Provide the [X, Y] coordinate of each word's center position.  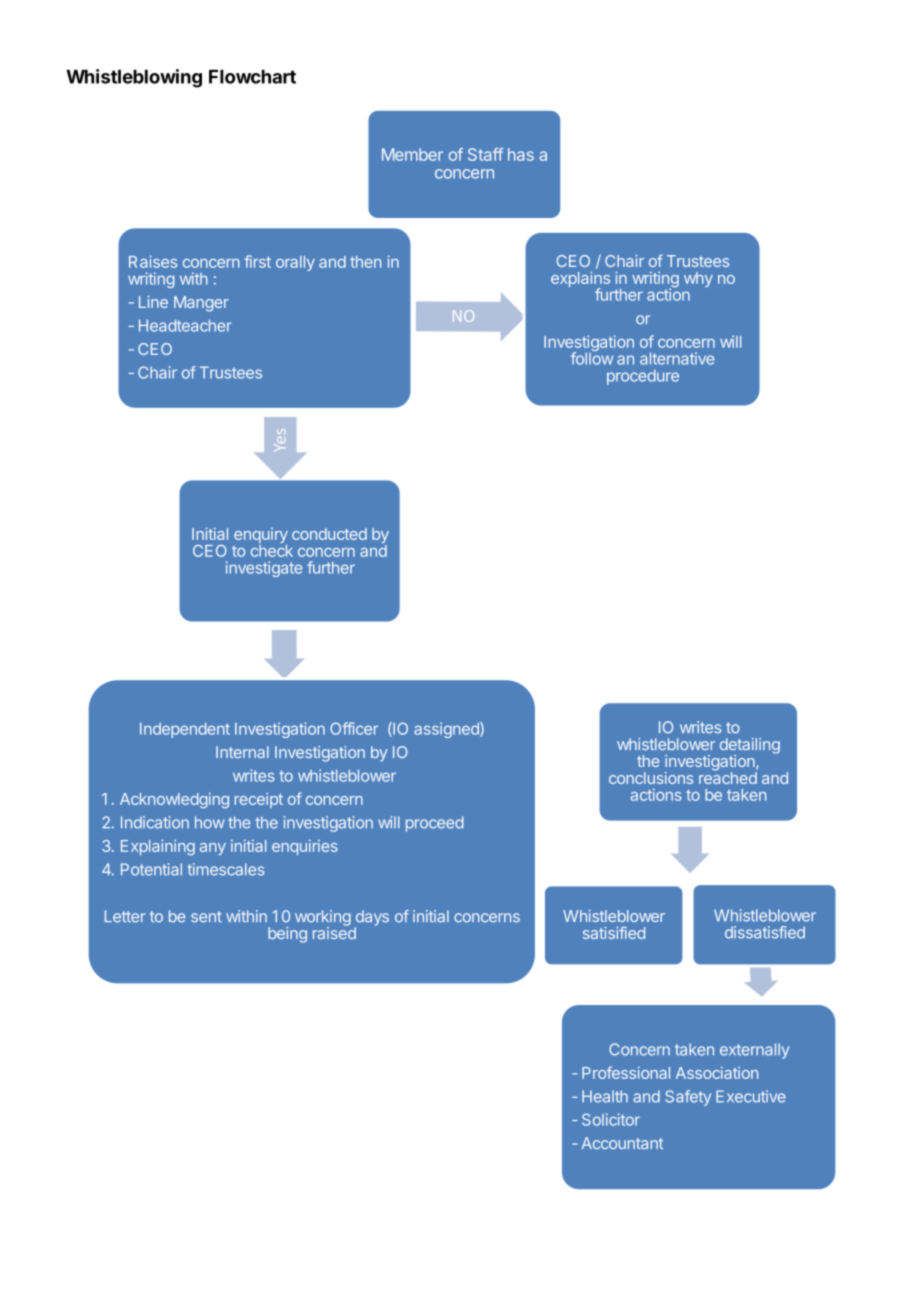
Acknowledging [174, 800]
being [287, 935]
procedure [643, 377]
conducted [329, 534]
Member [412, 154]
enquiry [261, 537]
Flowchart [252, 77]
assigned [447, 730]
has [521, 154]
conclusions [651, 778]
